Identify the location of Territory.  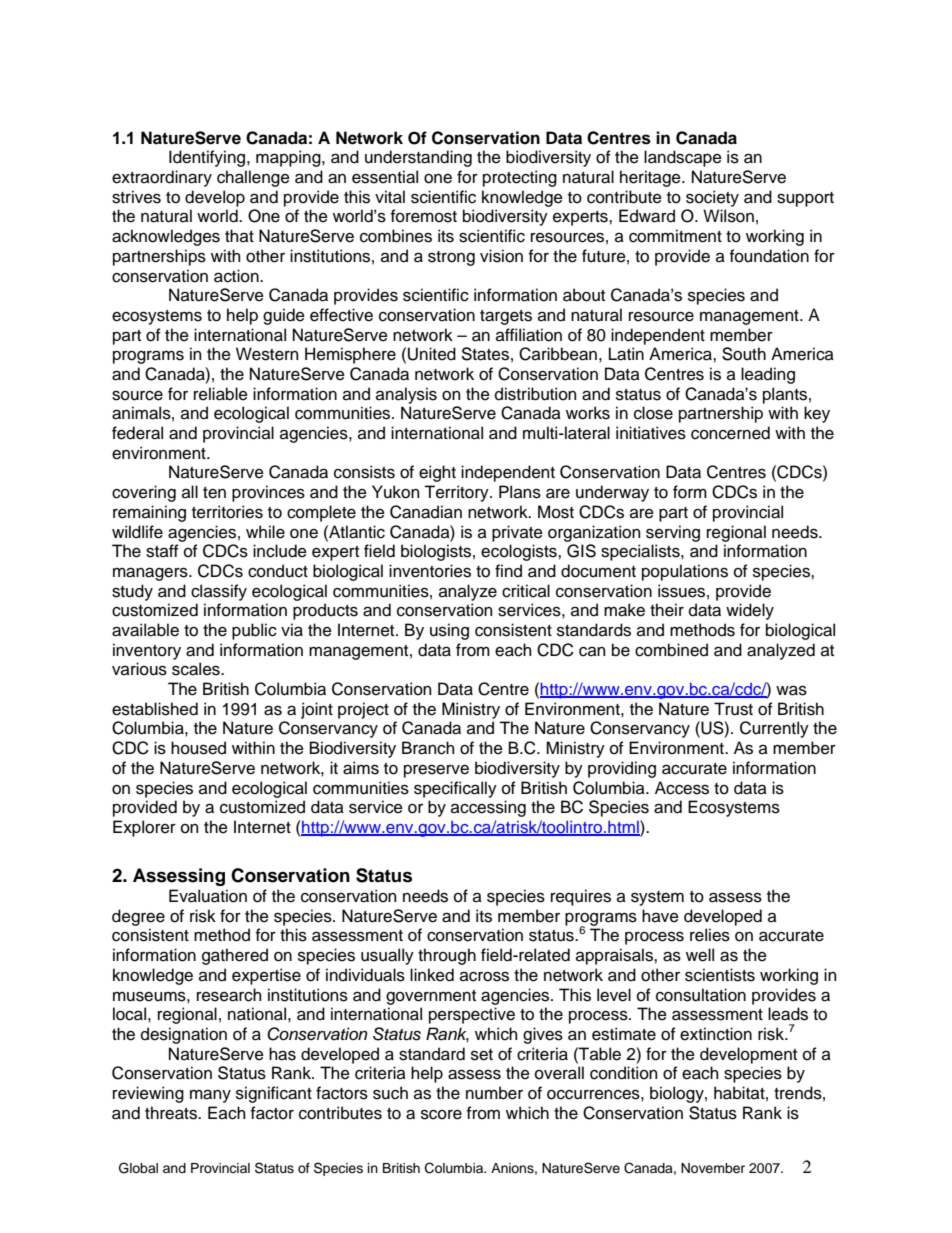
(457, 493).
